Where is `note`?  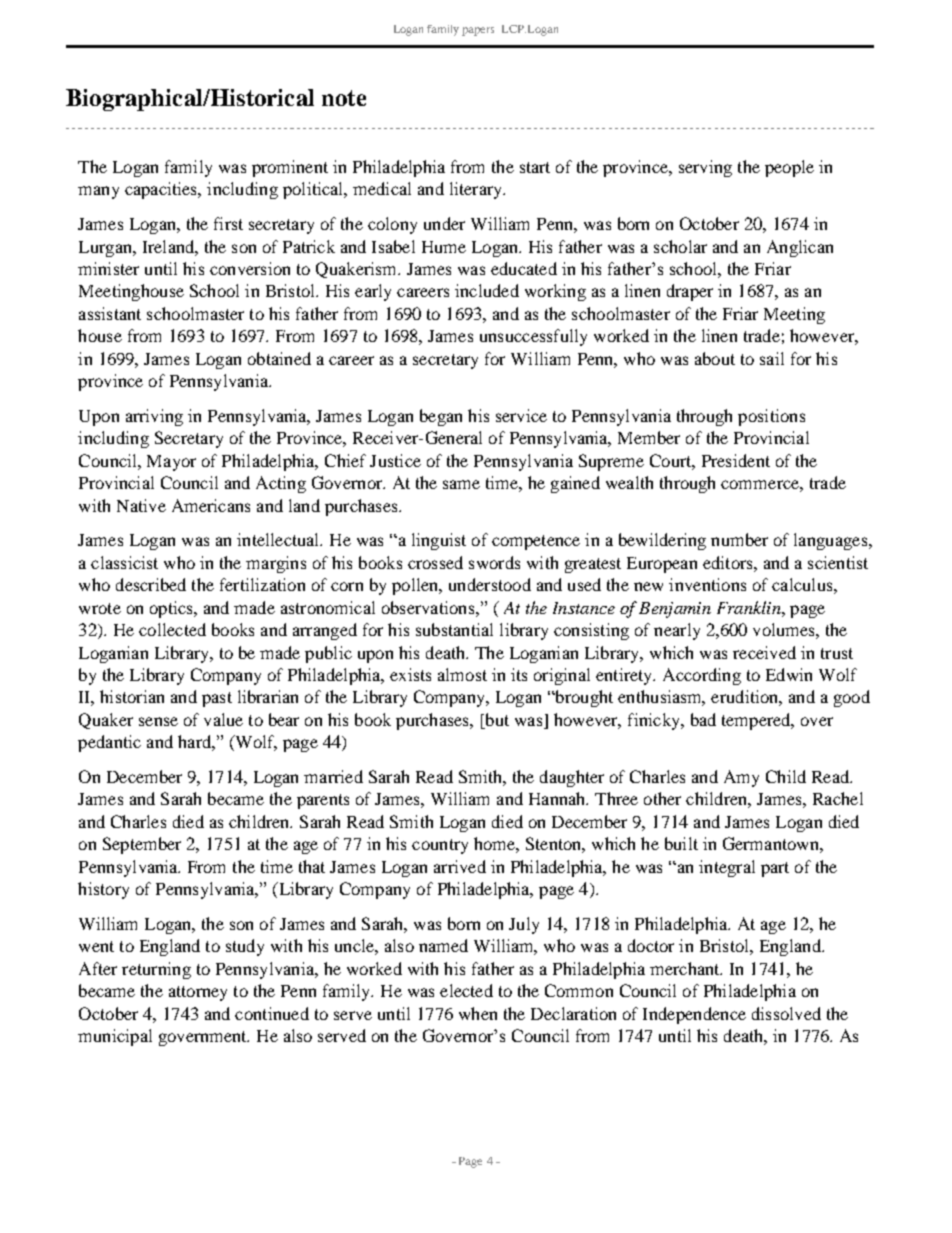
note is located at coordinates (344, 98).
